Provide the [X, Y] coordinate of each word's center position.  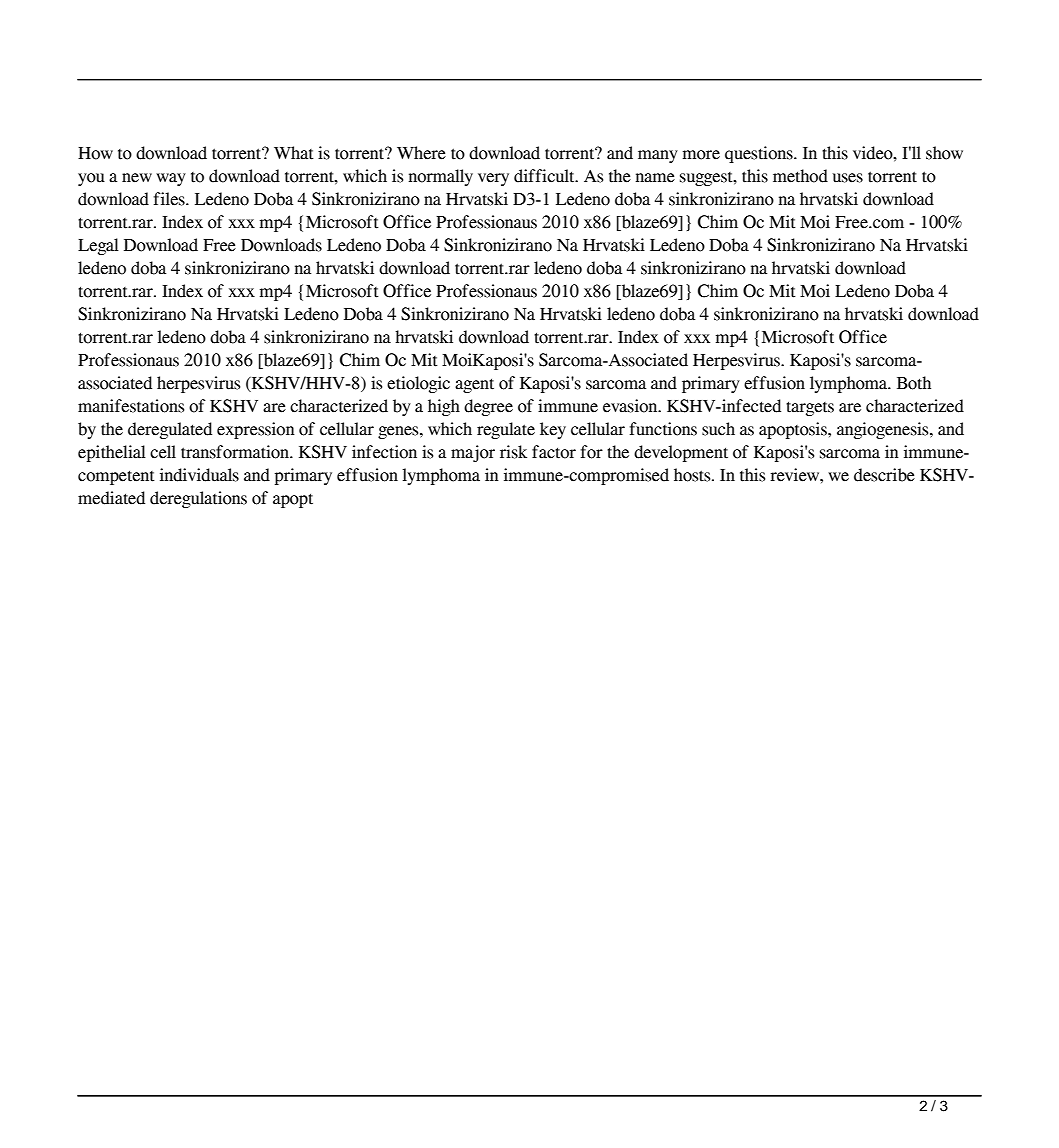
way [171, 179]
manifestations [131, 406]
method [800, 176]
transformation [236, 452]
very [493, 179]
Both [914, 383]
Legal [98, 246]
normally [441, 177]
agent [474, 385]
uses [848, 178]
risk [513, 452]
